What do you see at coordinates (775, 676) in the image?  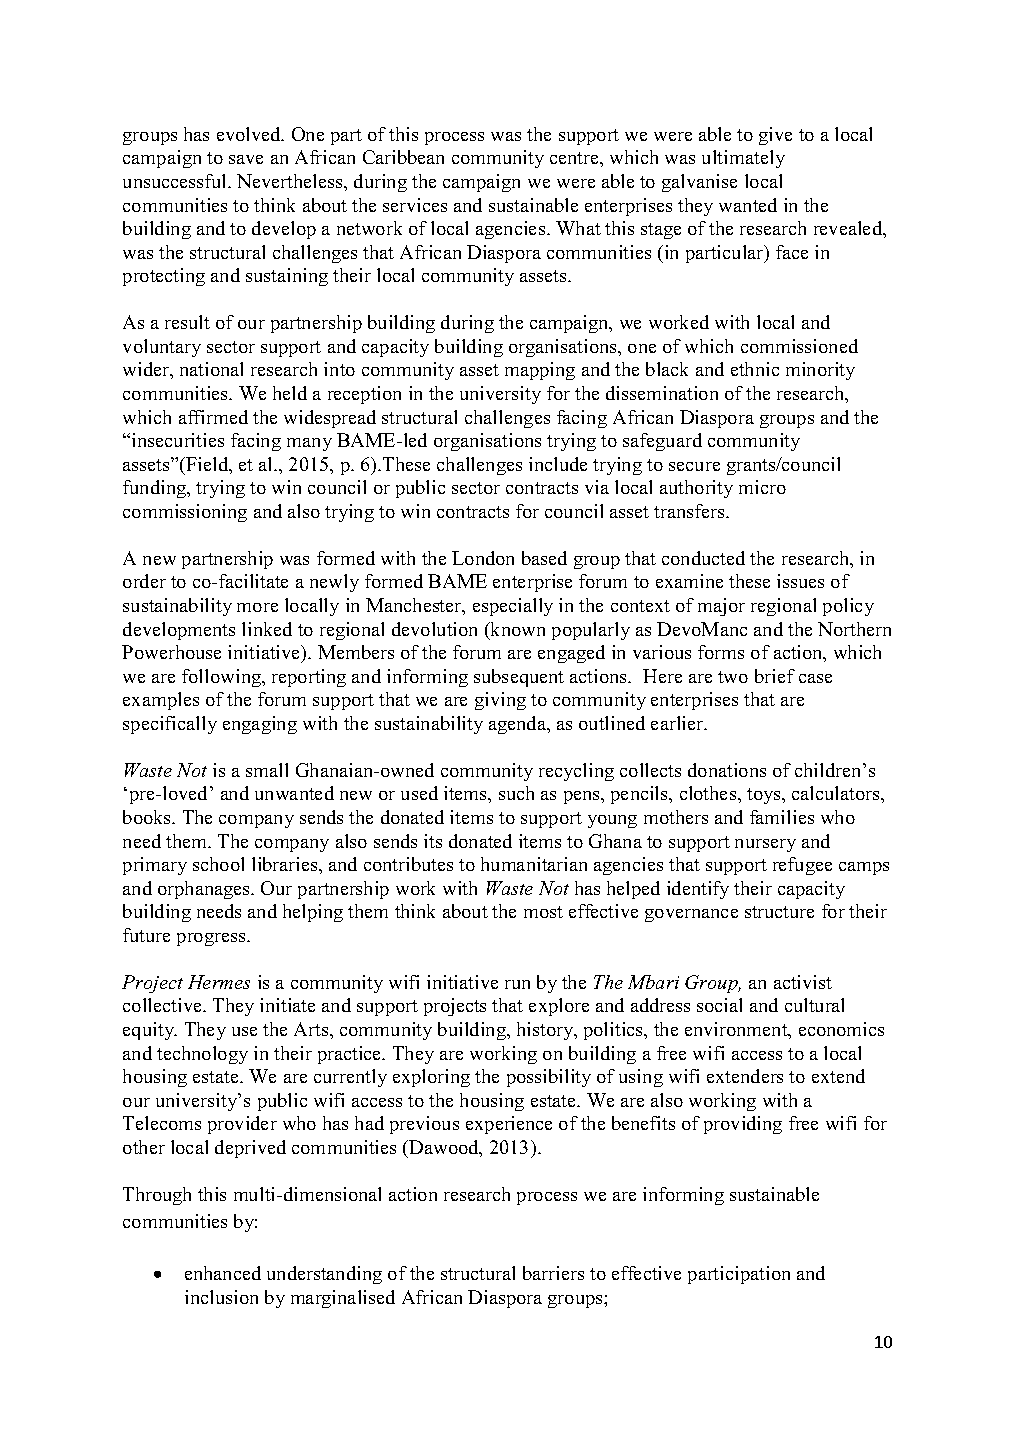 I see `brief` at bounding box center [775, 676].
